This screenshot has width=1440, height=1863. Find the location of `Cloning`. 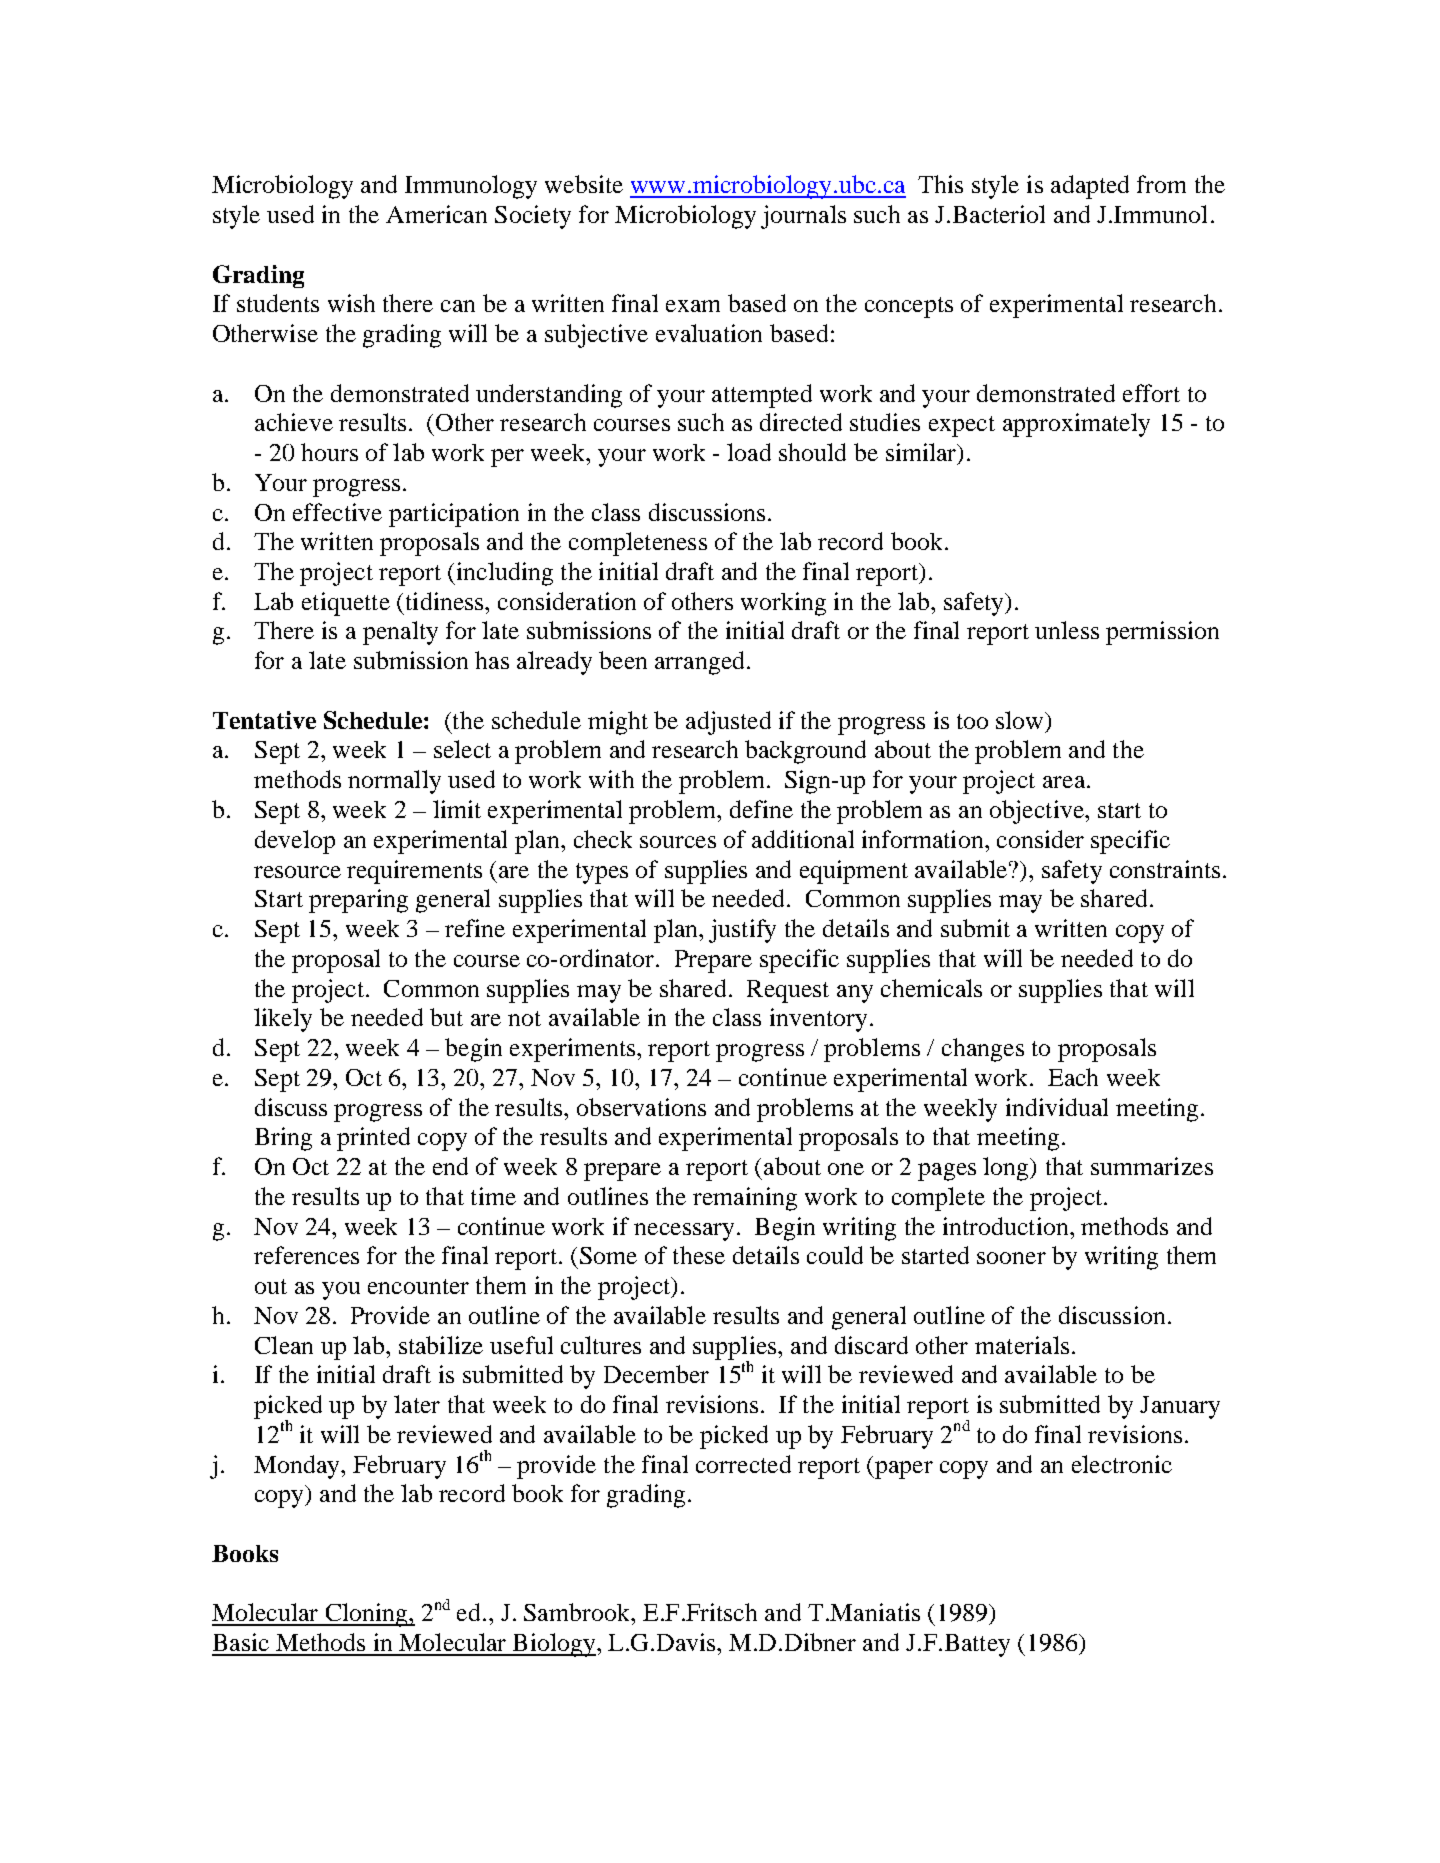

Cloning is located at coordinates (366, 1615).
